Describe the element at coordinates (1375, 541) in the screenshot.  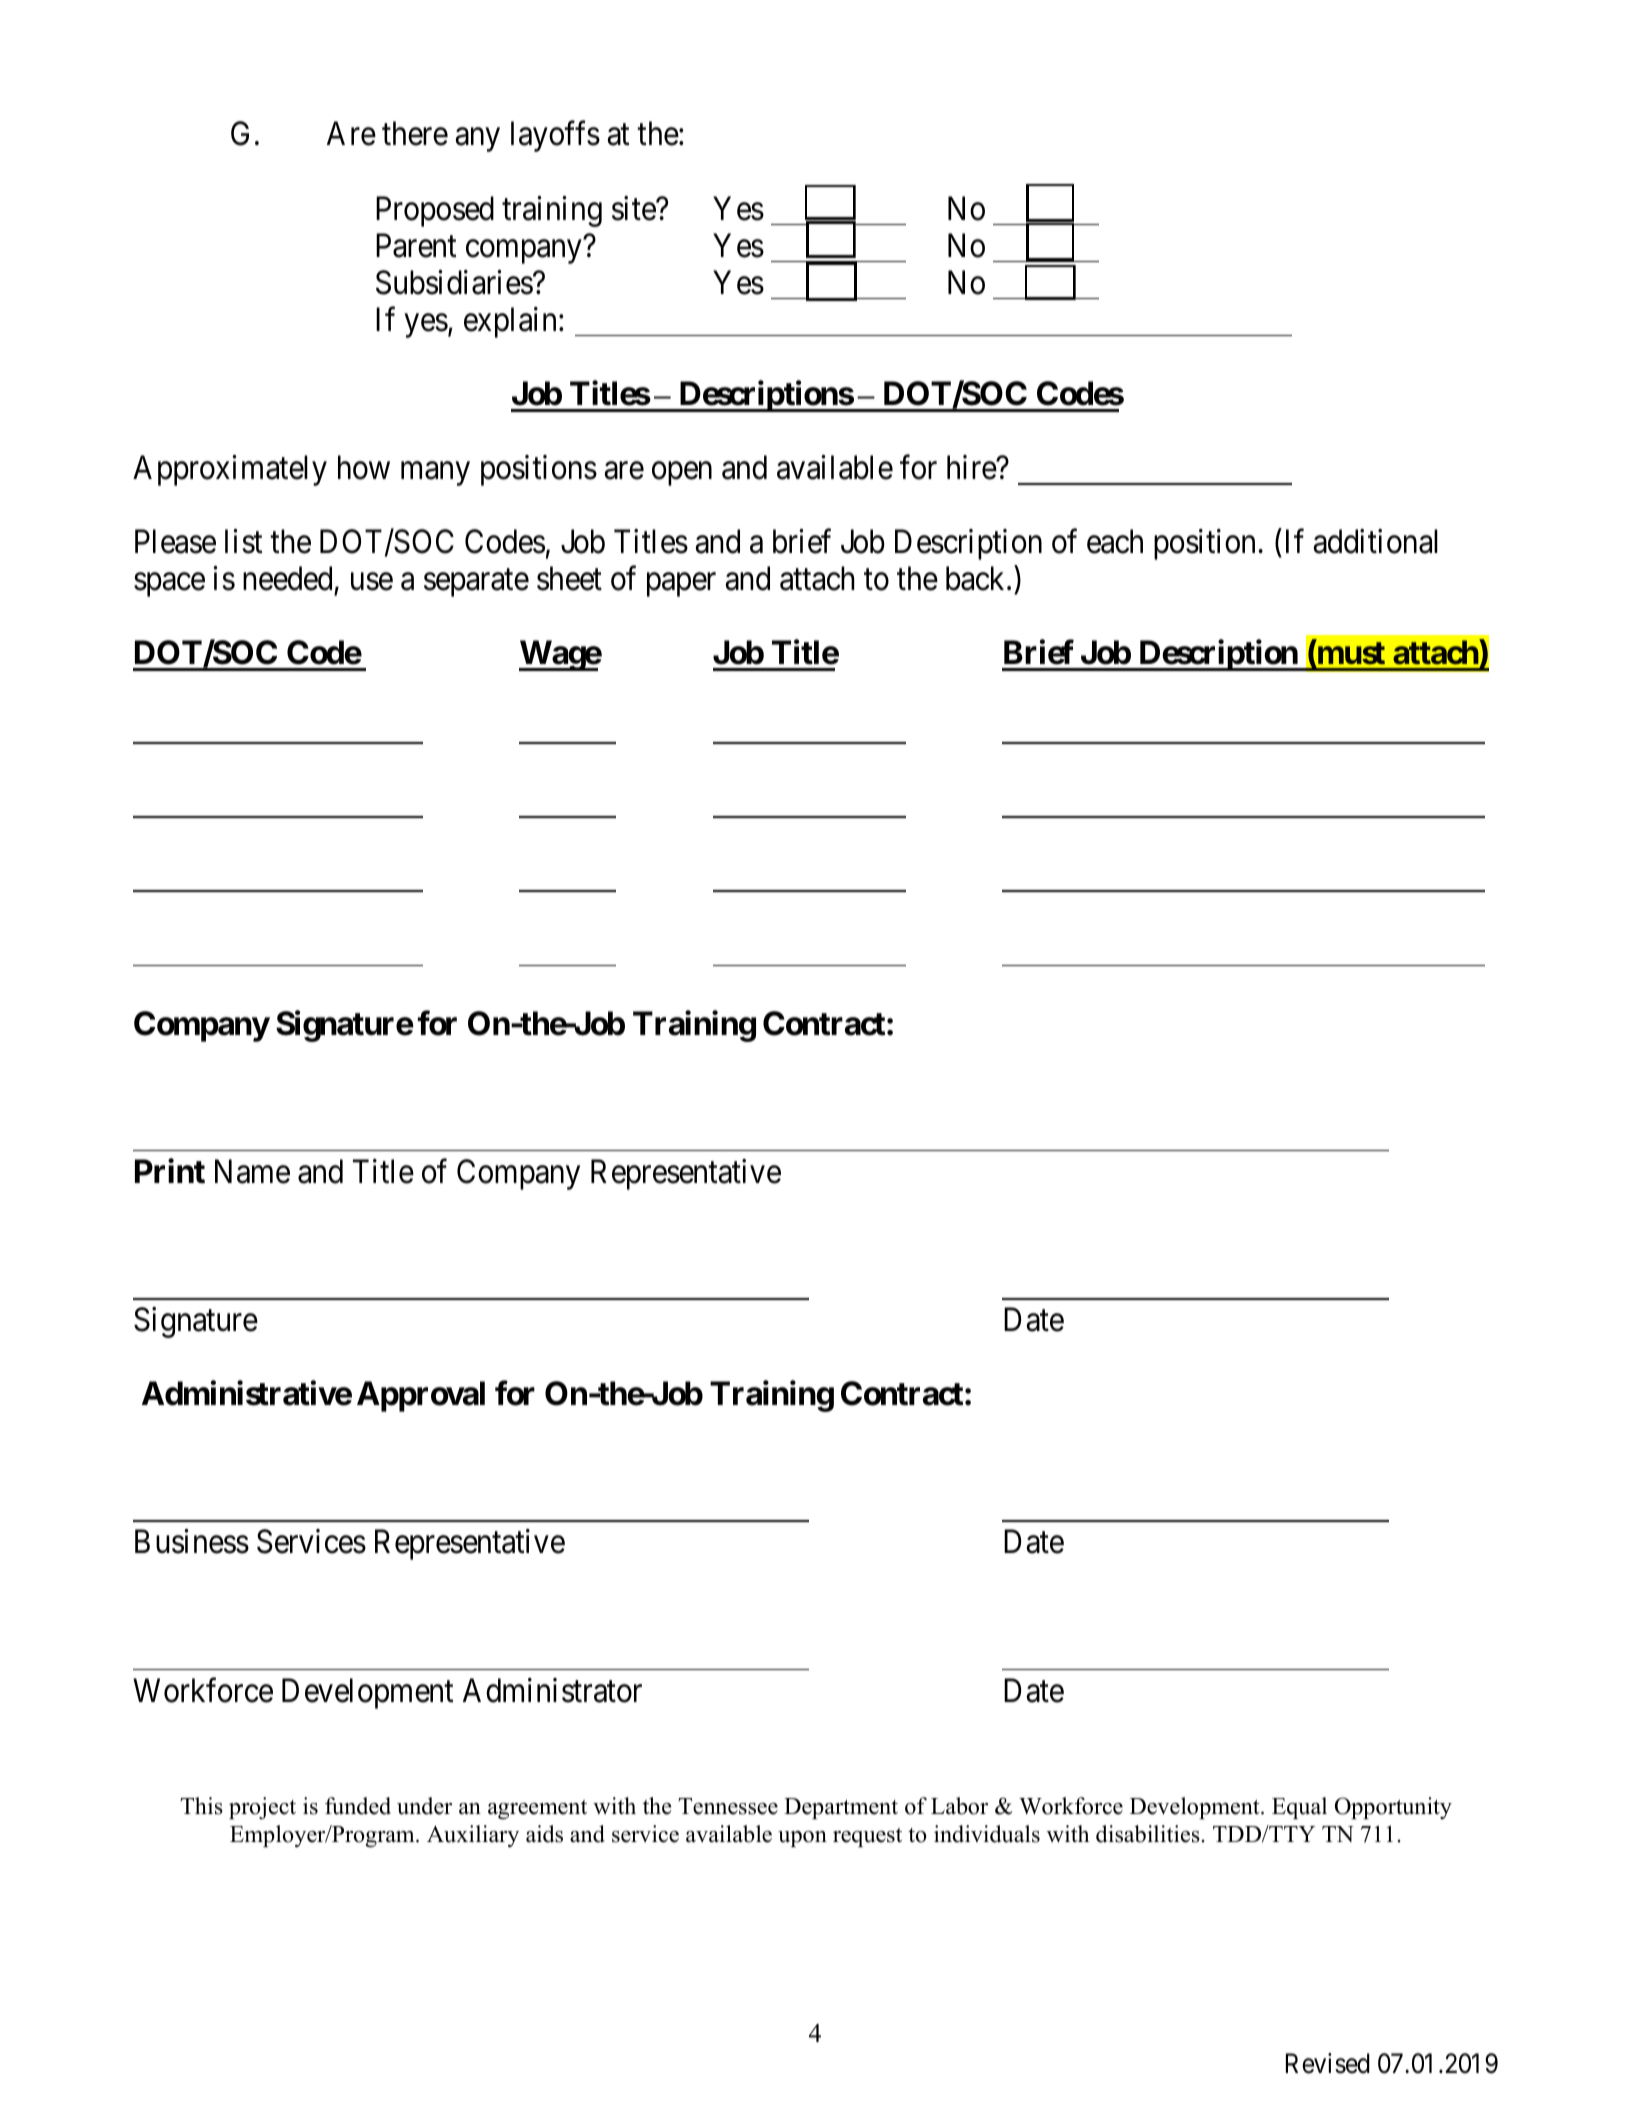
I see `additional` at that location.
